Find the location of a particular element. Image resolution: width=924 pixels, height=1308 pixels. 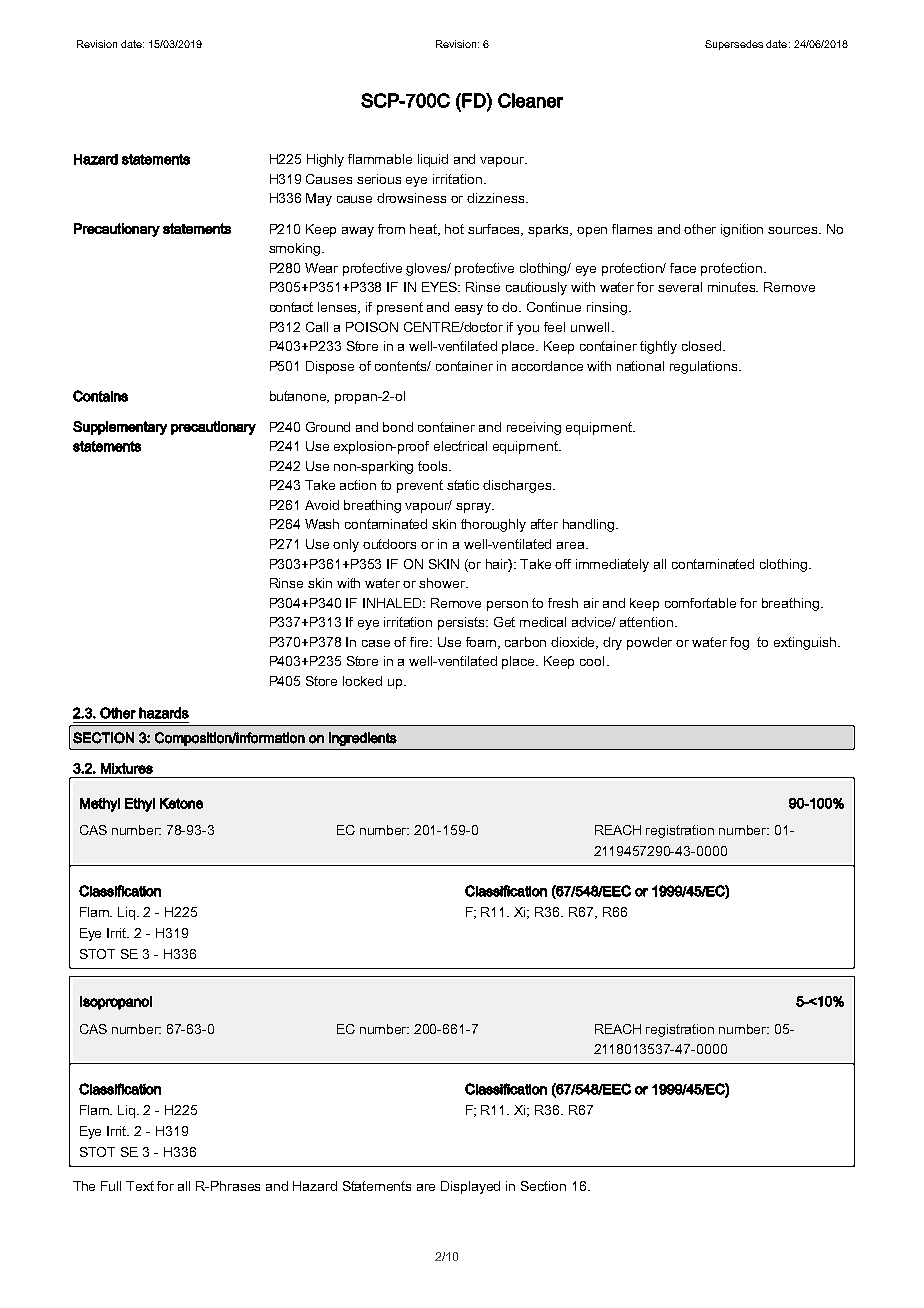

Contains is located at coordinates (100, 396).
